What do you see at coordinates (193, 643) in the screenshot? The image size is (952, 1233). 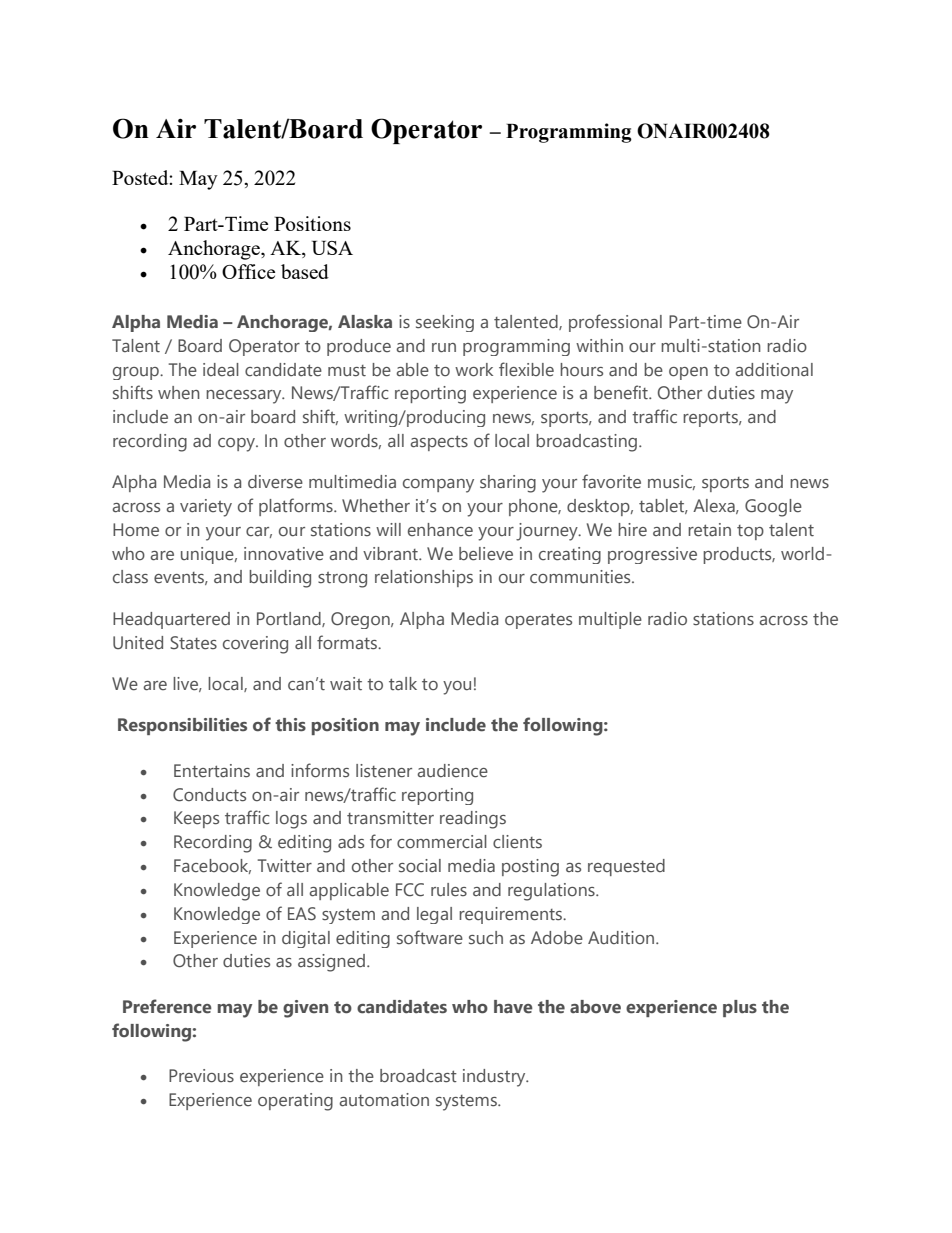 I see `States` at bounding box center [193, 643].
